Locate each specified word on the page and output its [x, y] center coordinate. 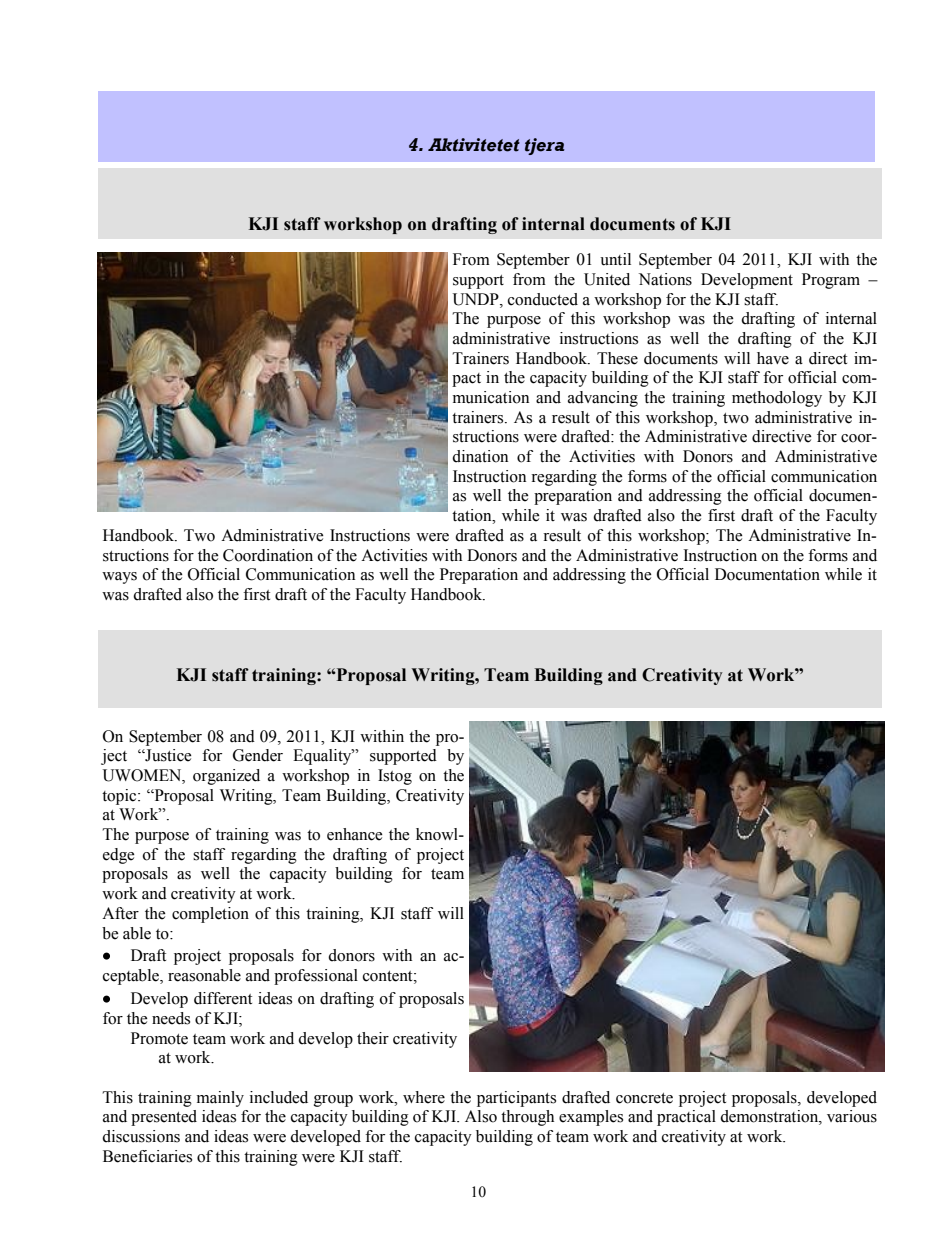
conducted [543, 299]
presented [164, 1118]
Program [831, 281]
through [527, 1118]
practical [686, 1118]
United [607, 279]
